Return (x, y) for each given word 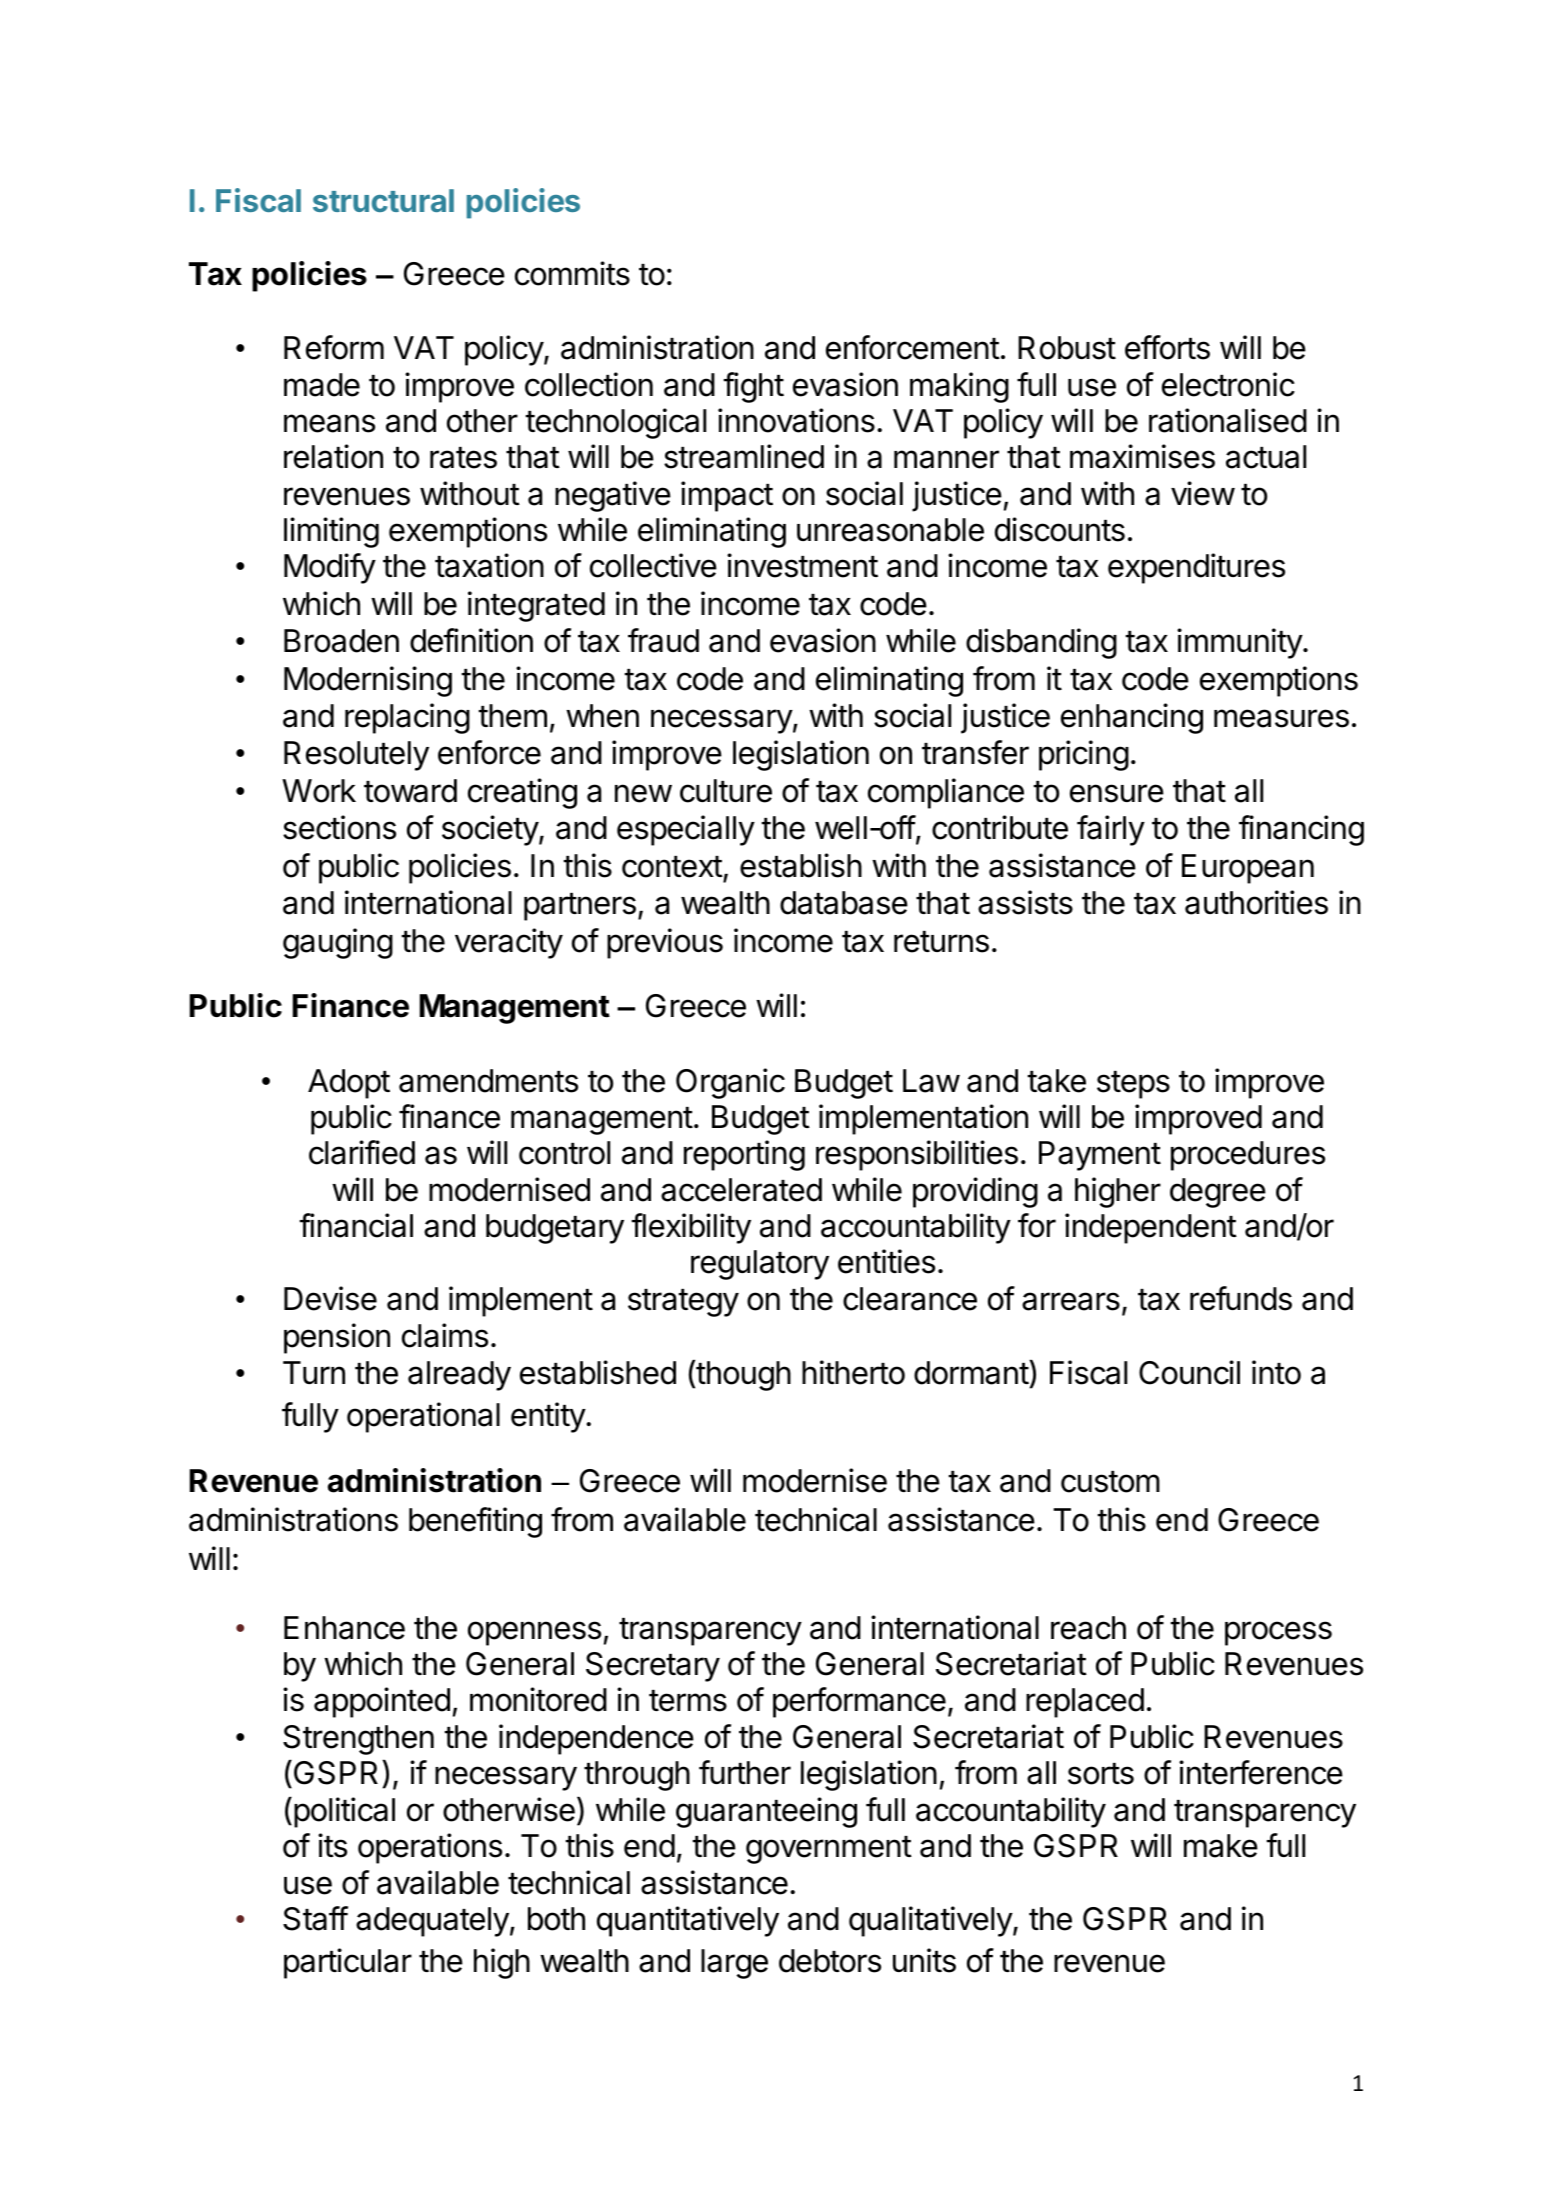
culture (726, 791)
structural (383, 200)
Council (1189, 1372)
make (1221, 1846)
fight (753, 387)
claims (445, 1335)
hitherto (853, 1372)
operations (430, 1848)
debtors (830, 1961)
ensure (1117, 793)
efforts (1167, 347)
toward (410, 791)
